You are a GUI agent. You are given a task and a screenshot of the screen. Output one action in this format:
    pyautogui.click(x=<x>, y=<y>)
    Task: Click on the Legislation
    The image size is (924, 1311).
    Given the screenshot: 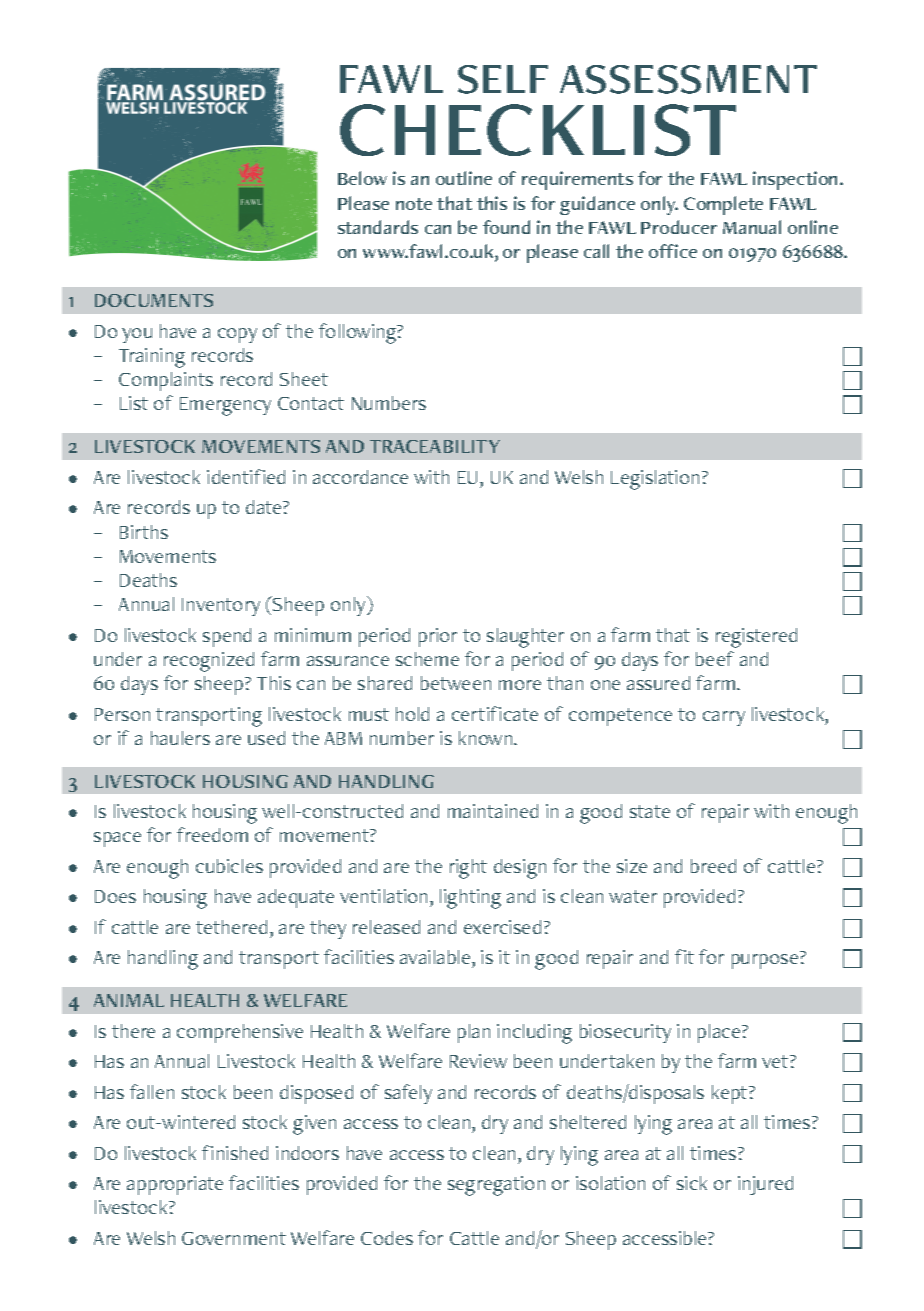 What is the action you would take?
    pyautogui.click(x=655, y=480)
